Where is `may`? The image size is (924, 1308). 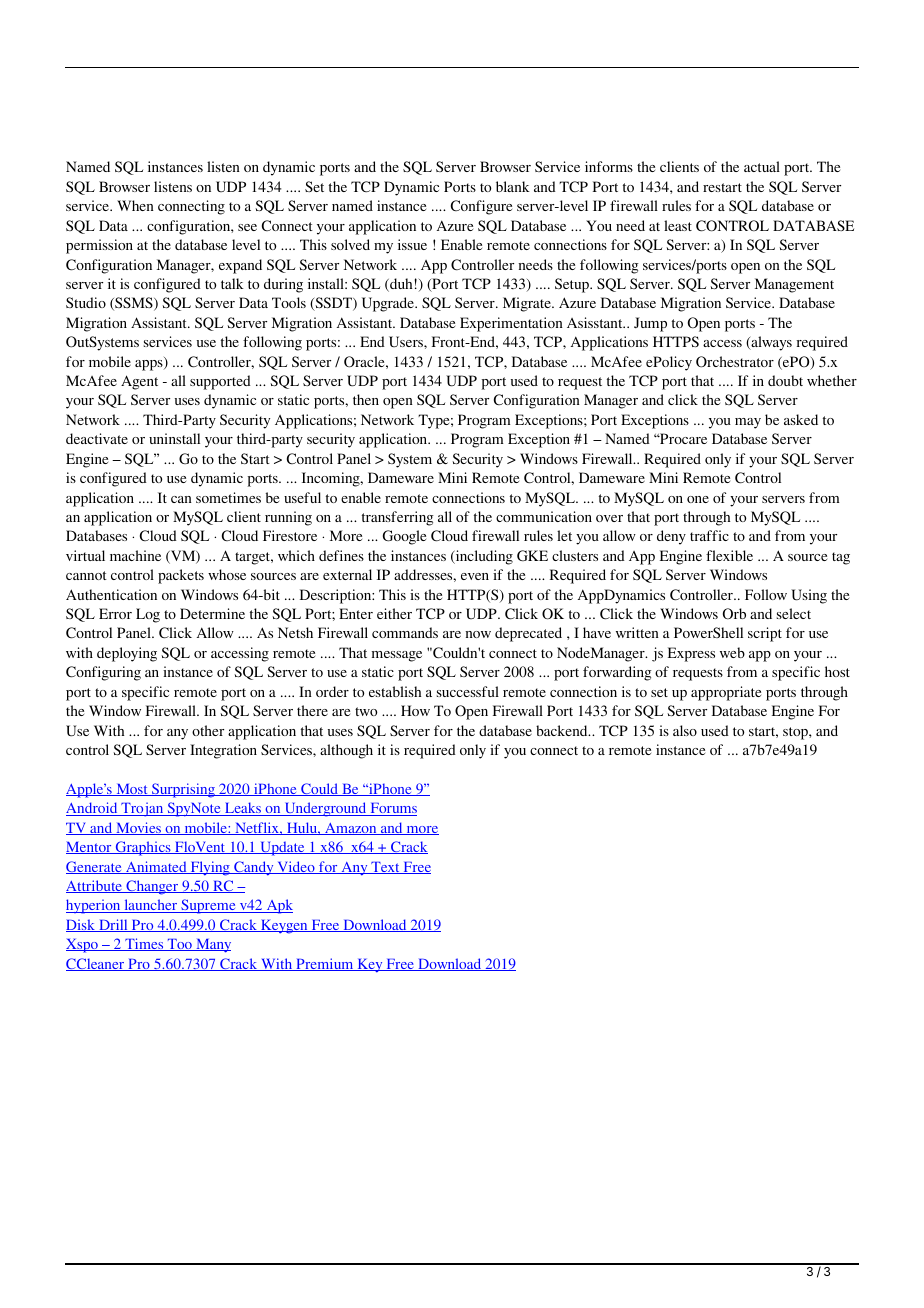
may is located at coordinates (748, 423).
